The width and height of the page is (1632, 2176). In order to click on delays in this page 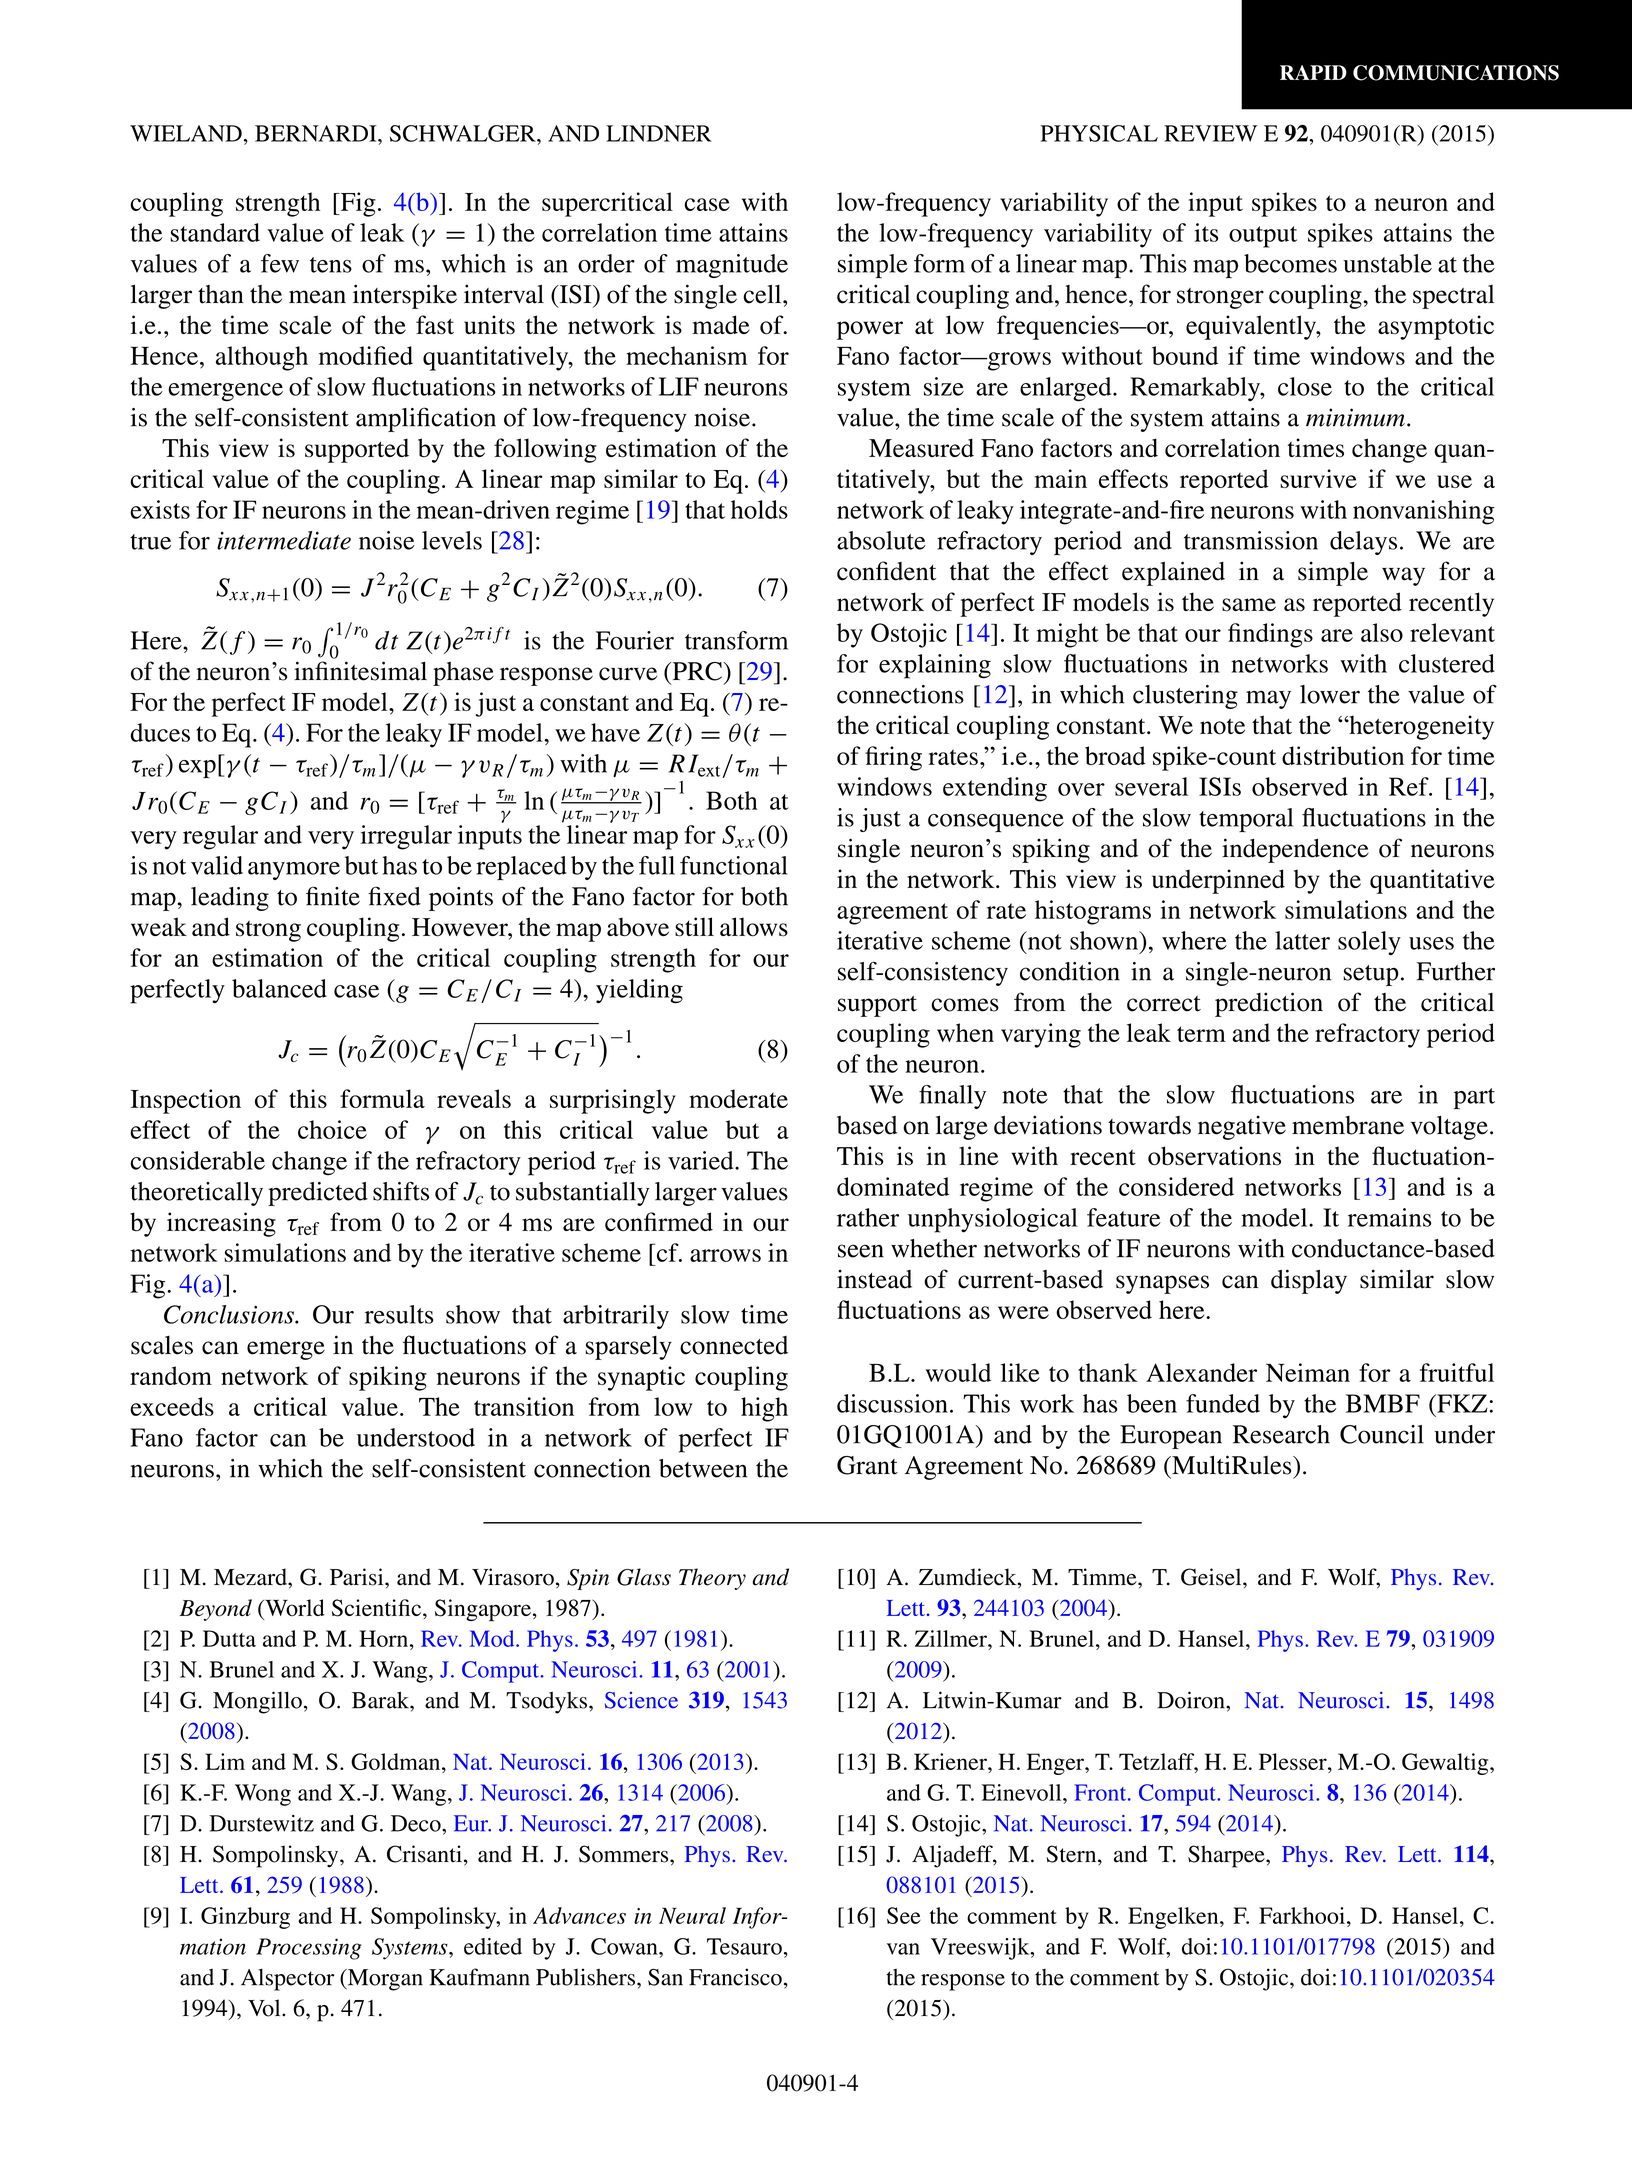, I will do `click(1363, 543)`.
